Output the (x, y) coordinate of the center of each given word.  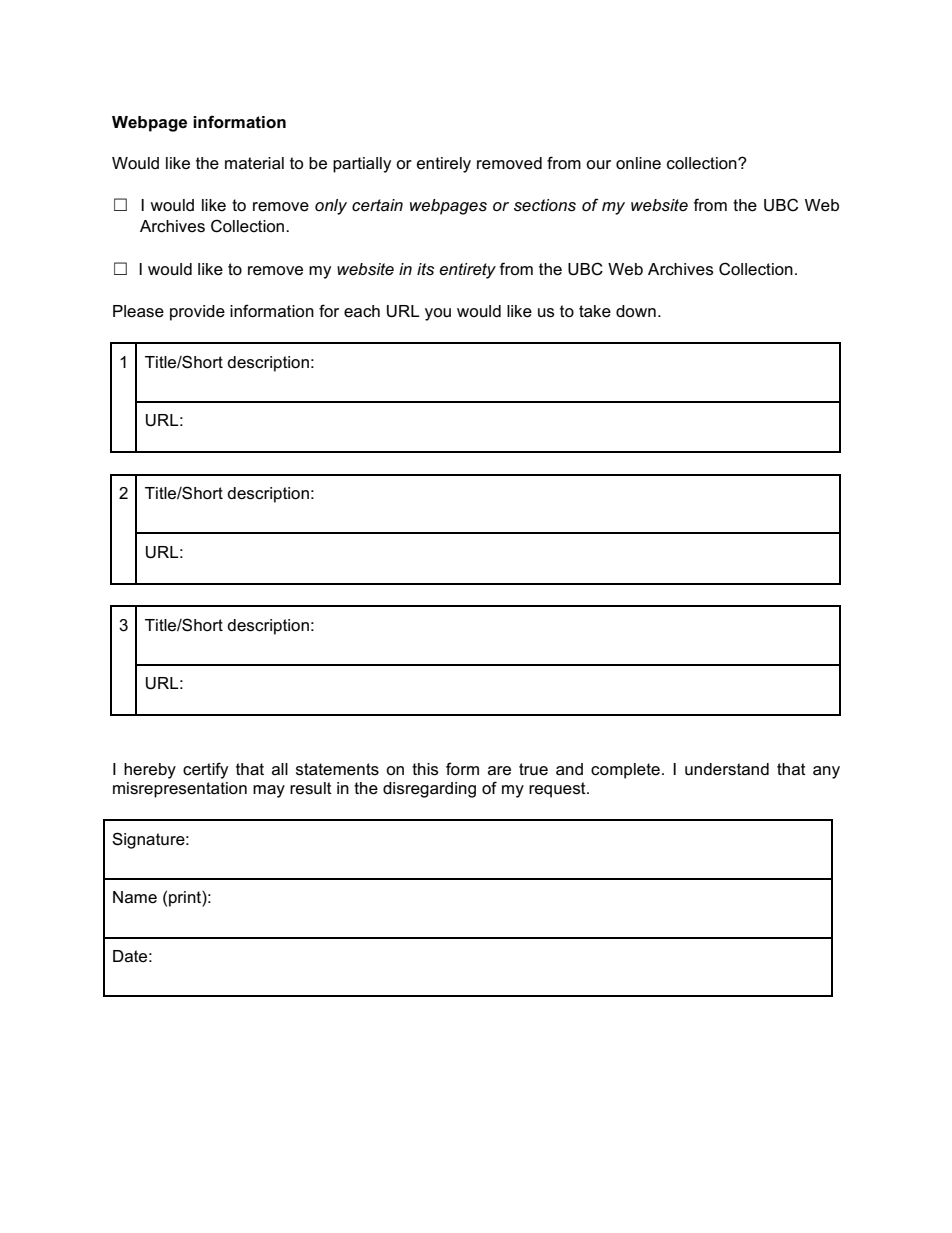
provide (197, 313)
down (636, 311)
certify (205, 770)
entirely (444, 165)
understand (727, 769)
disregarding (429, 790)
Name (135, 897)
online (638, 163)
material (254, 163)
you (438, 314)
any (826, 772)
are (499, 771)
